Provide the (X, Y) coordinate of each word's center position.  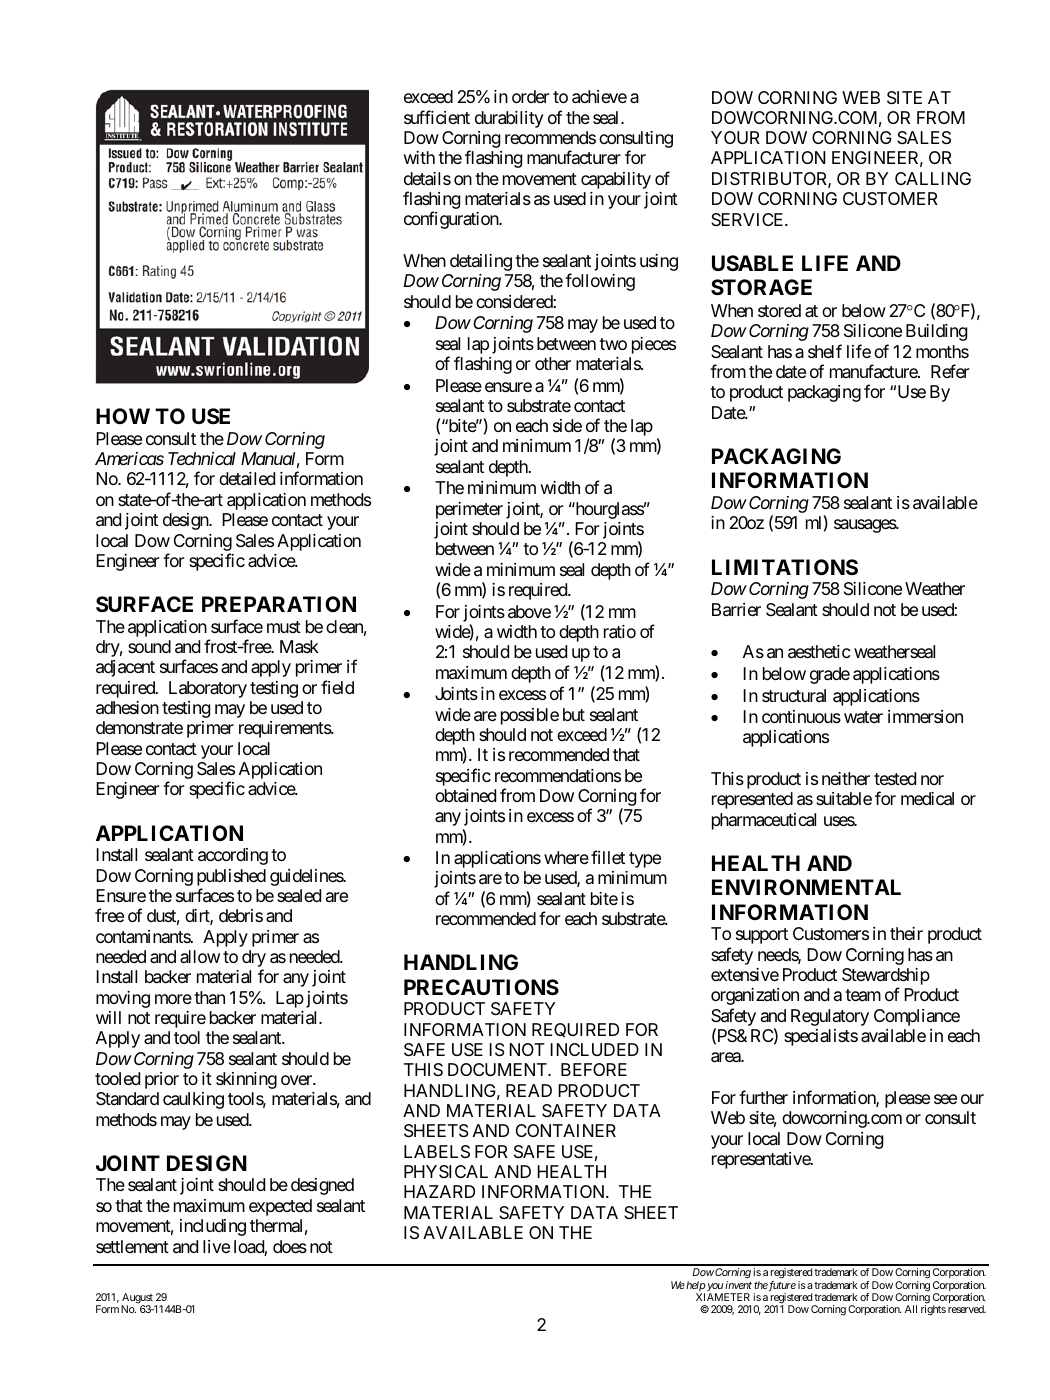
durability (509, 119)
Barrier (736, 610)
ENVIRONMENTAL (806, 887)
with (419, 157)
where (566, 857)
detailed (247, 479)
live (216, 1246)
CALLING (933, 178)
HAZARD (439, 1191)
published (231, 877)
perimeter (469, 510)
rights (933, 1310)
